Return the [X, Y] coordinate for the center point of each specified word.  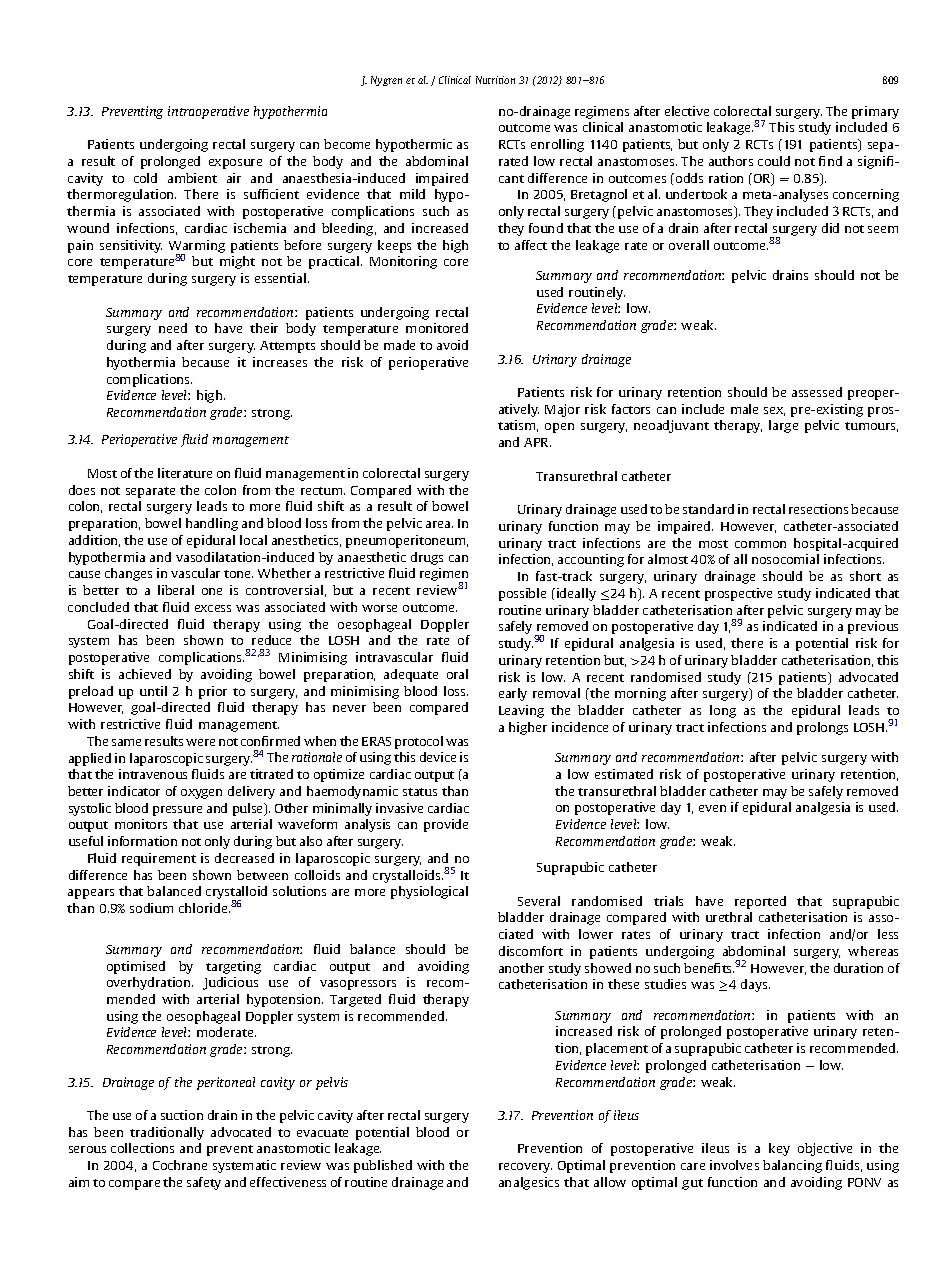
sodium [151, 908]
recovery [525, 1168]
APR [537, 442]
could [774, 161]
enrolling [557, 145]
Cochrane [180, 1165]
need [173, 328]
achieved [145, 674]
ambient [192, 178]
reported [760, 902]
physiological [429, 892]
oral [457, 674]
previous [873, 627]
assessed [817, 392]
